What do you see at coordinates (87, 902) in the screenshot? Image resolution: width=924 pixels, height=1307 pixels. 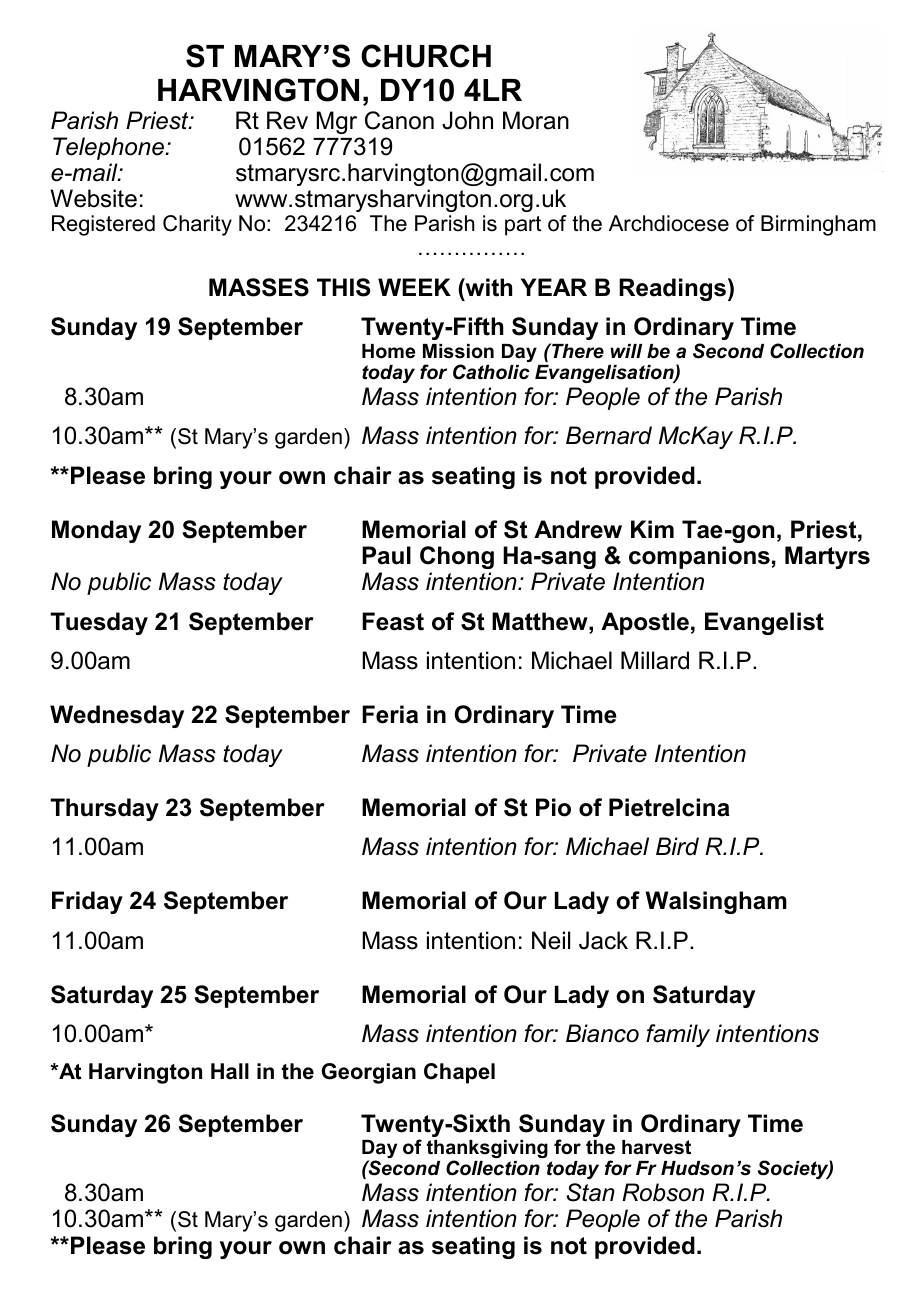 I see `Friday` at bounding box center [87, 902].
